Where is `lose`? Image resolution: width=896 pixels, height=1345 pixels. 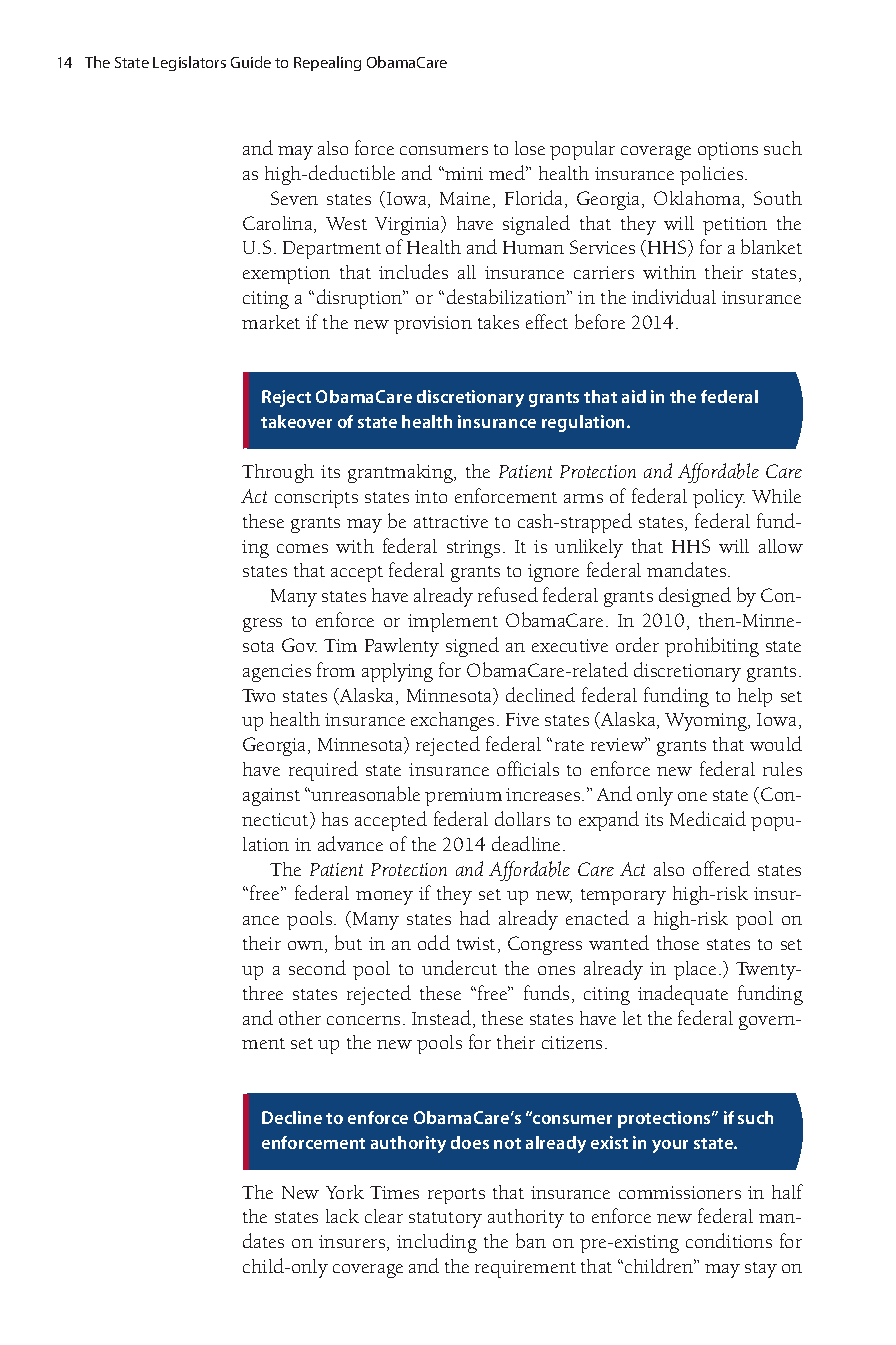 lose is located at coordinates (530, 148).
